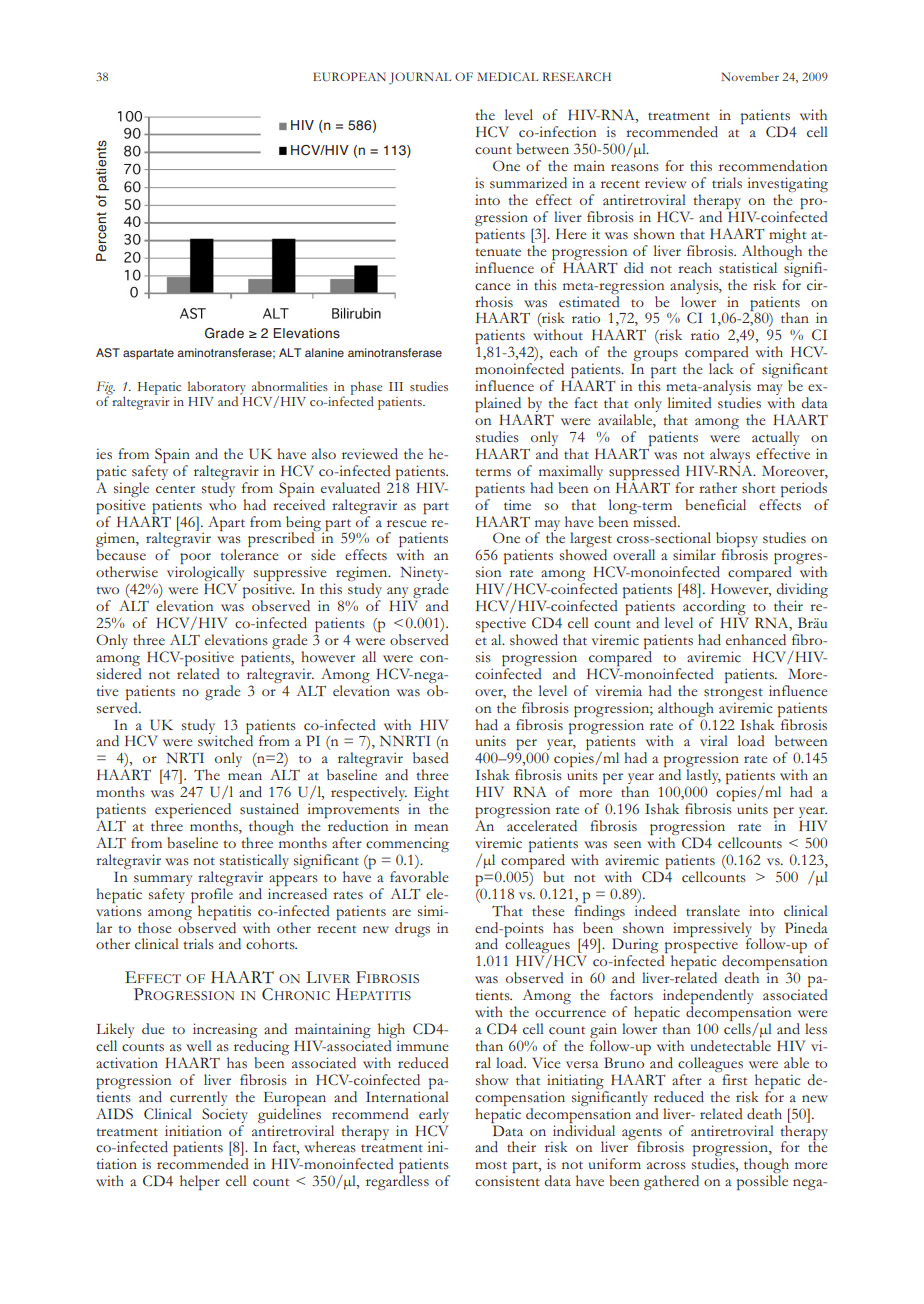  Describe the element at coordinates (217, 389) in the screenshot. I see `laboratory` at that location.
